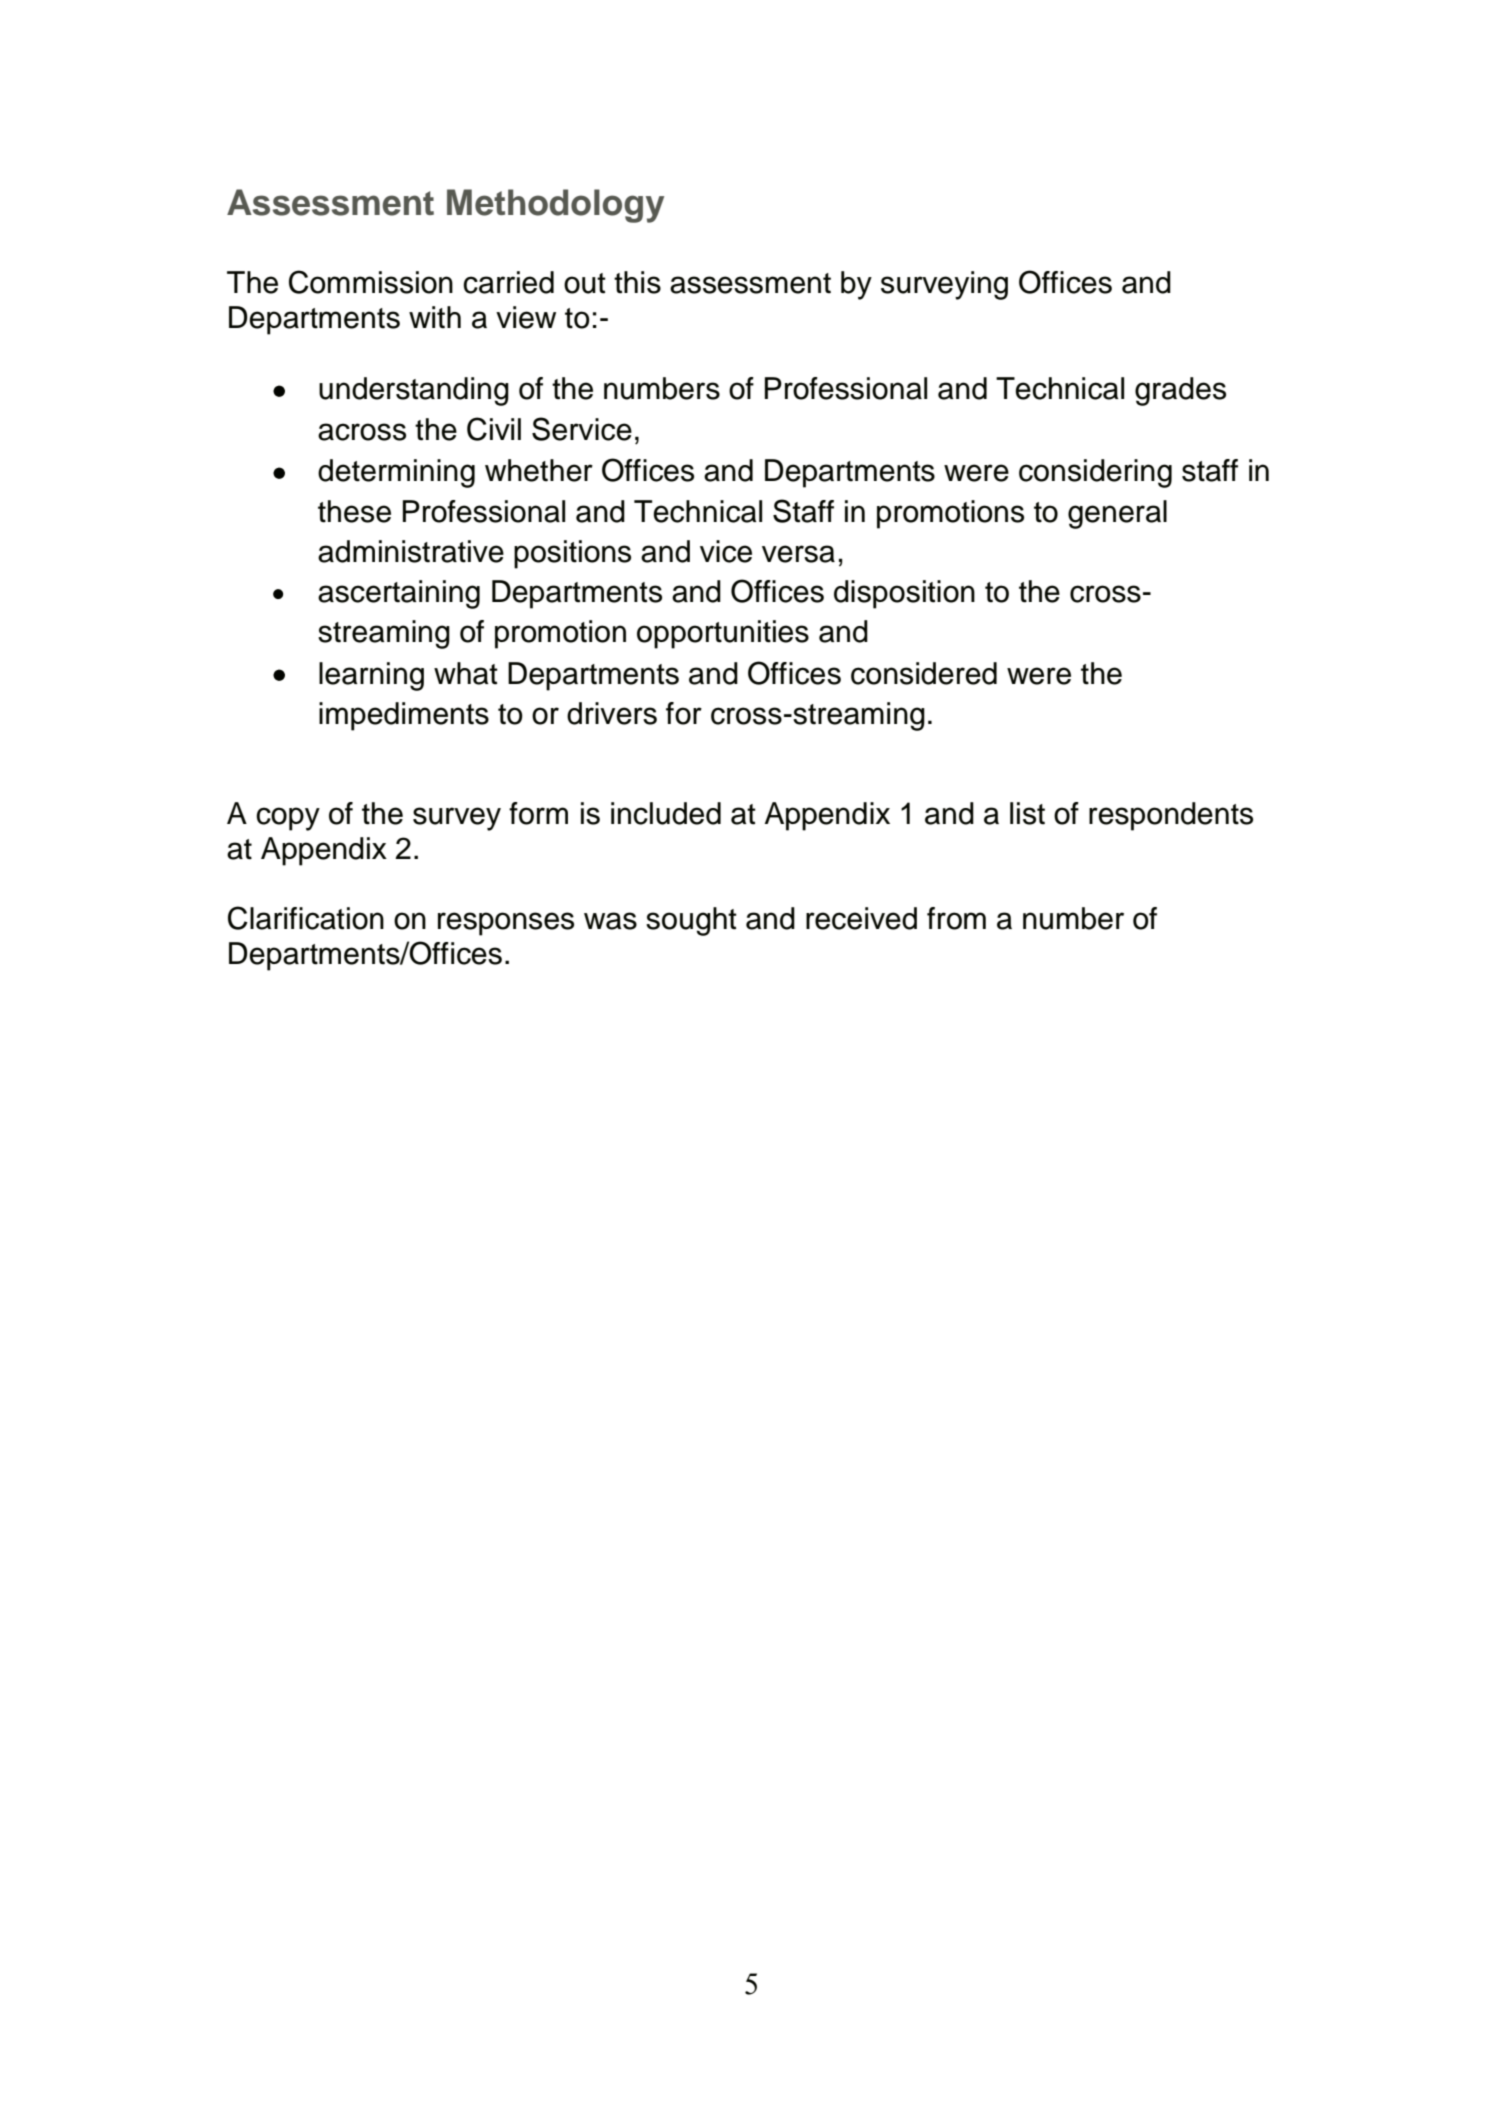 The image size is (1503, 2126). Describe the element at coordinates (1180, 391) in the screenshot. I see `grades` at that location.
